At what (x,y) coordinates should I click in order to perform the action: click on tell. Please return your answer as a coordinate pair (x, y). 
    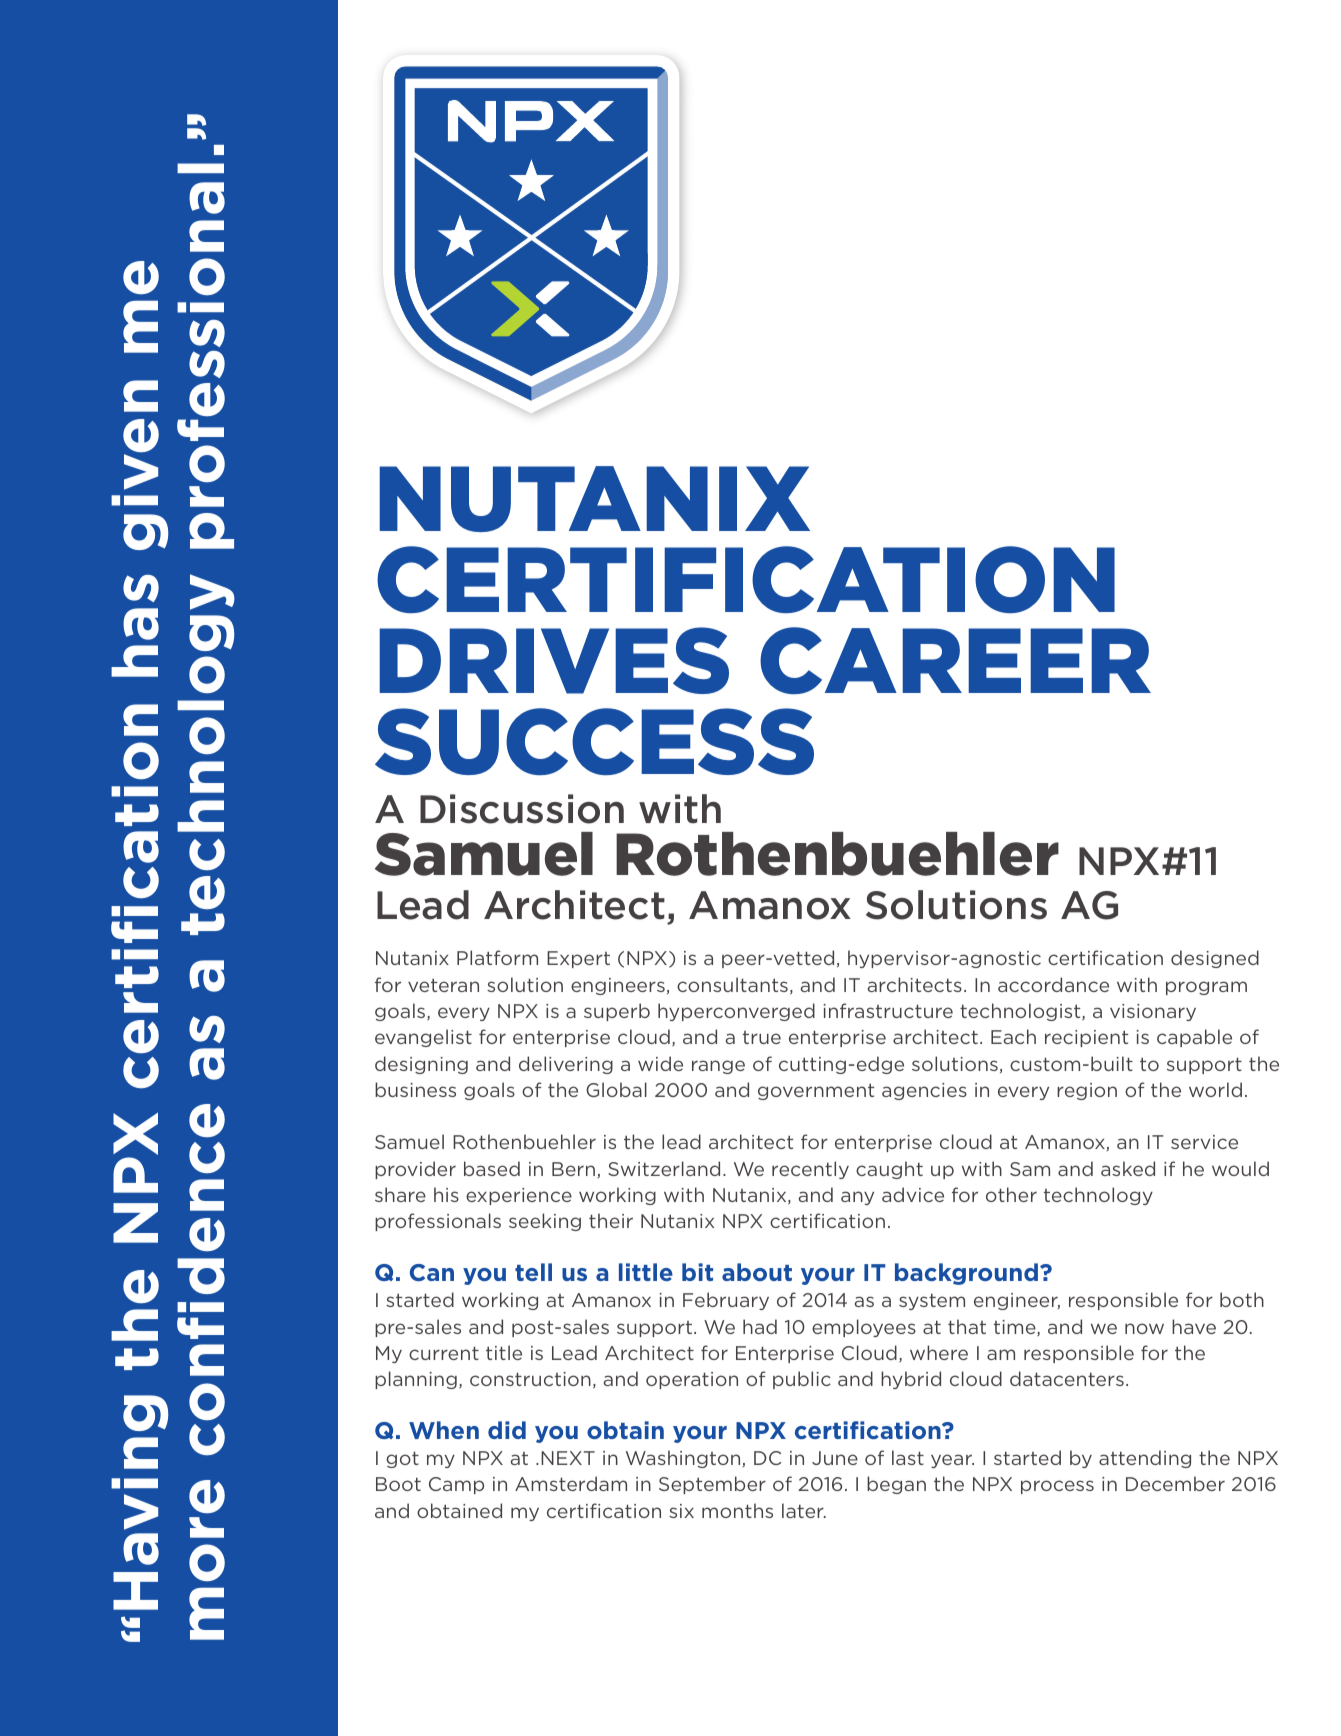
    Looking at the image, I should click on (533, 1272).
